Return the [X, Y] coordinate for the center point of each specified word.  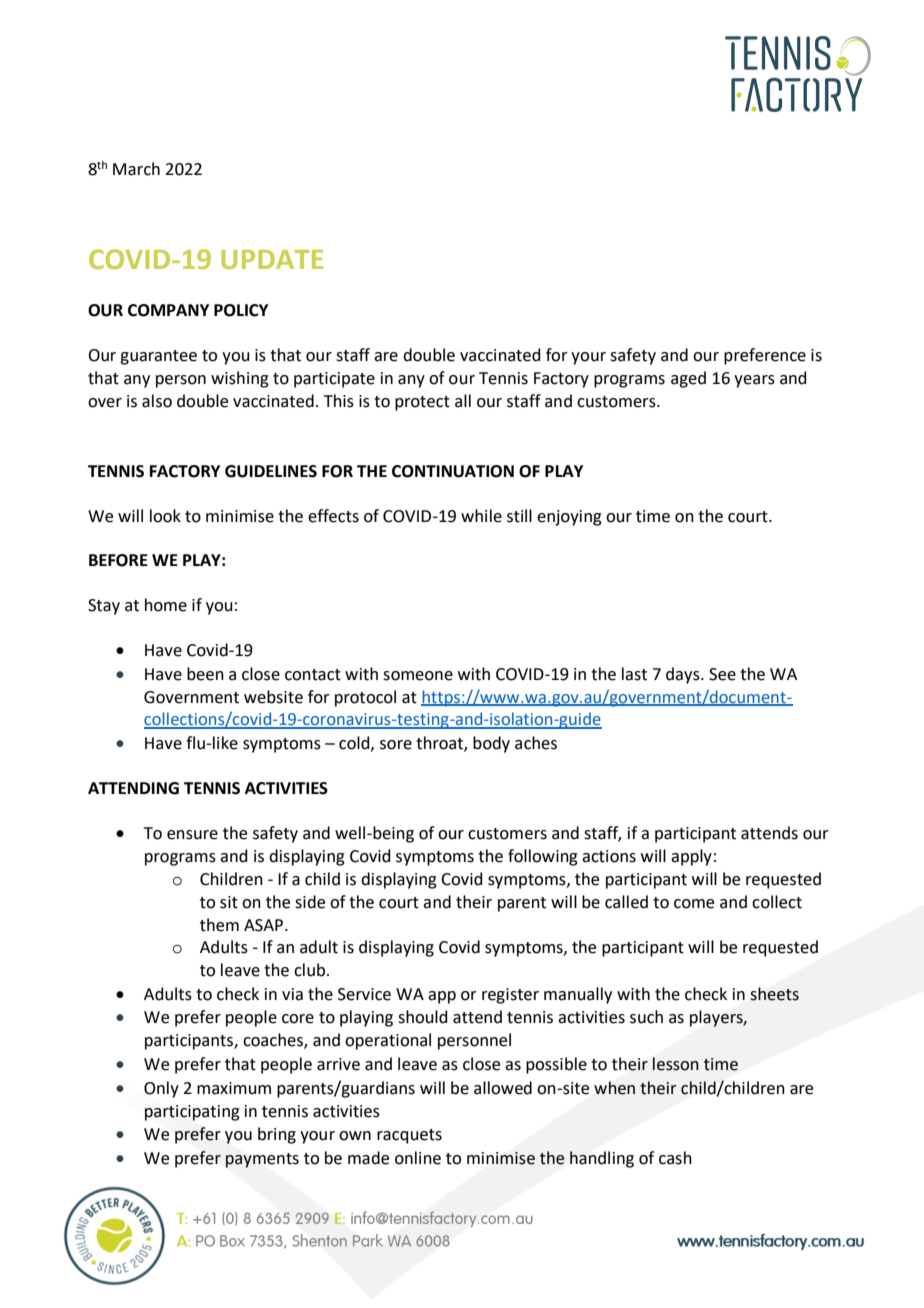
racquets [409, 1136]
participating [192, 1113]
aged [688, 379]
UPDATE [272, 259]
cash [675, 1158]
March [136, 169]
